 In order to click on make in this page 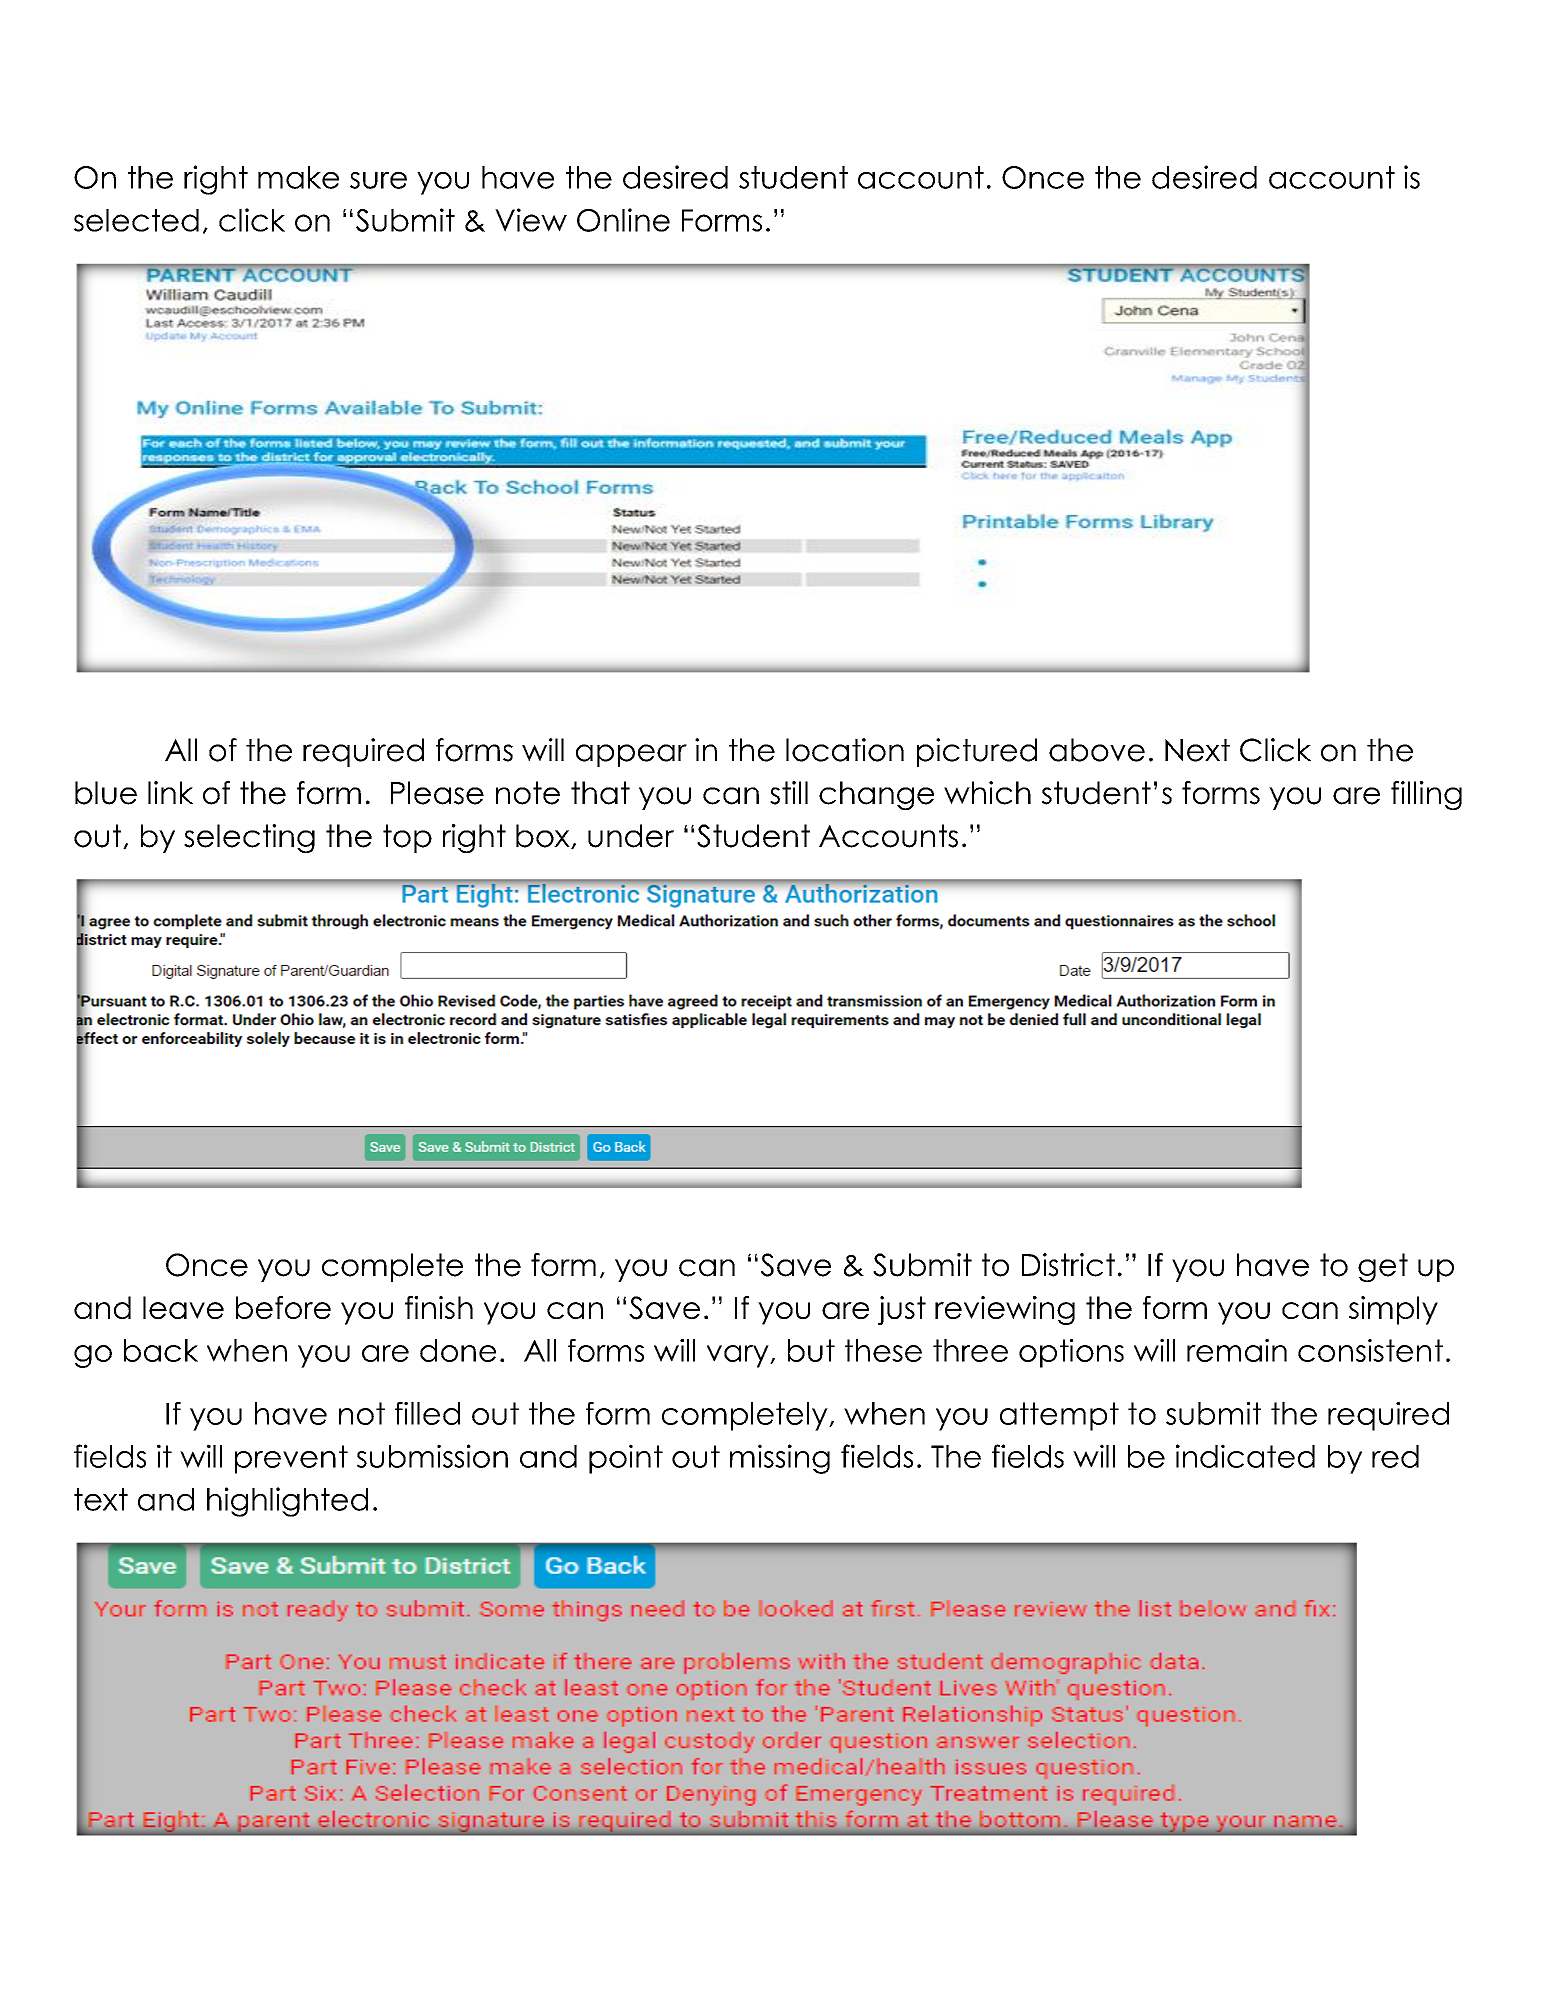, I will do `click(298, 177)`.
